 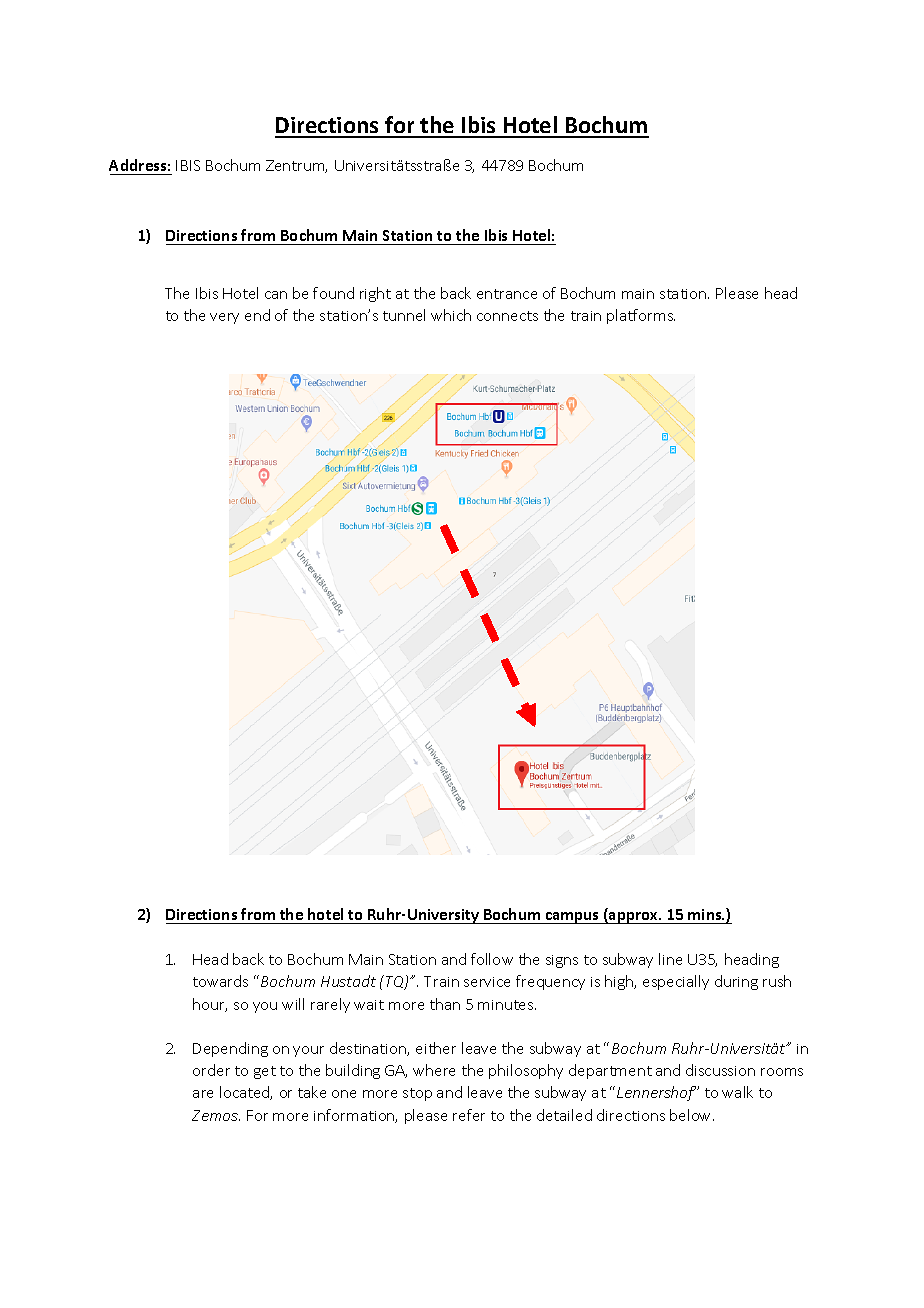 I want to click on platforms, so click(x=641, y=316).
